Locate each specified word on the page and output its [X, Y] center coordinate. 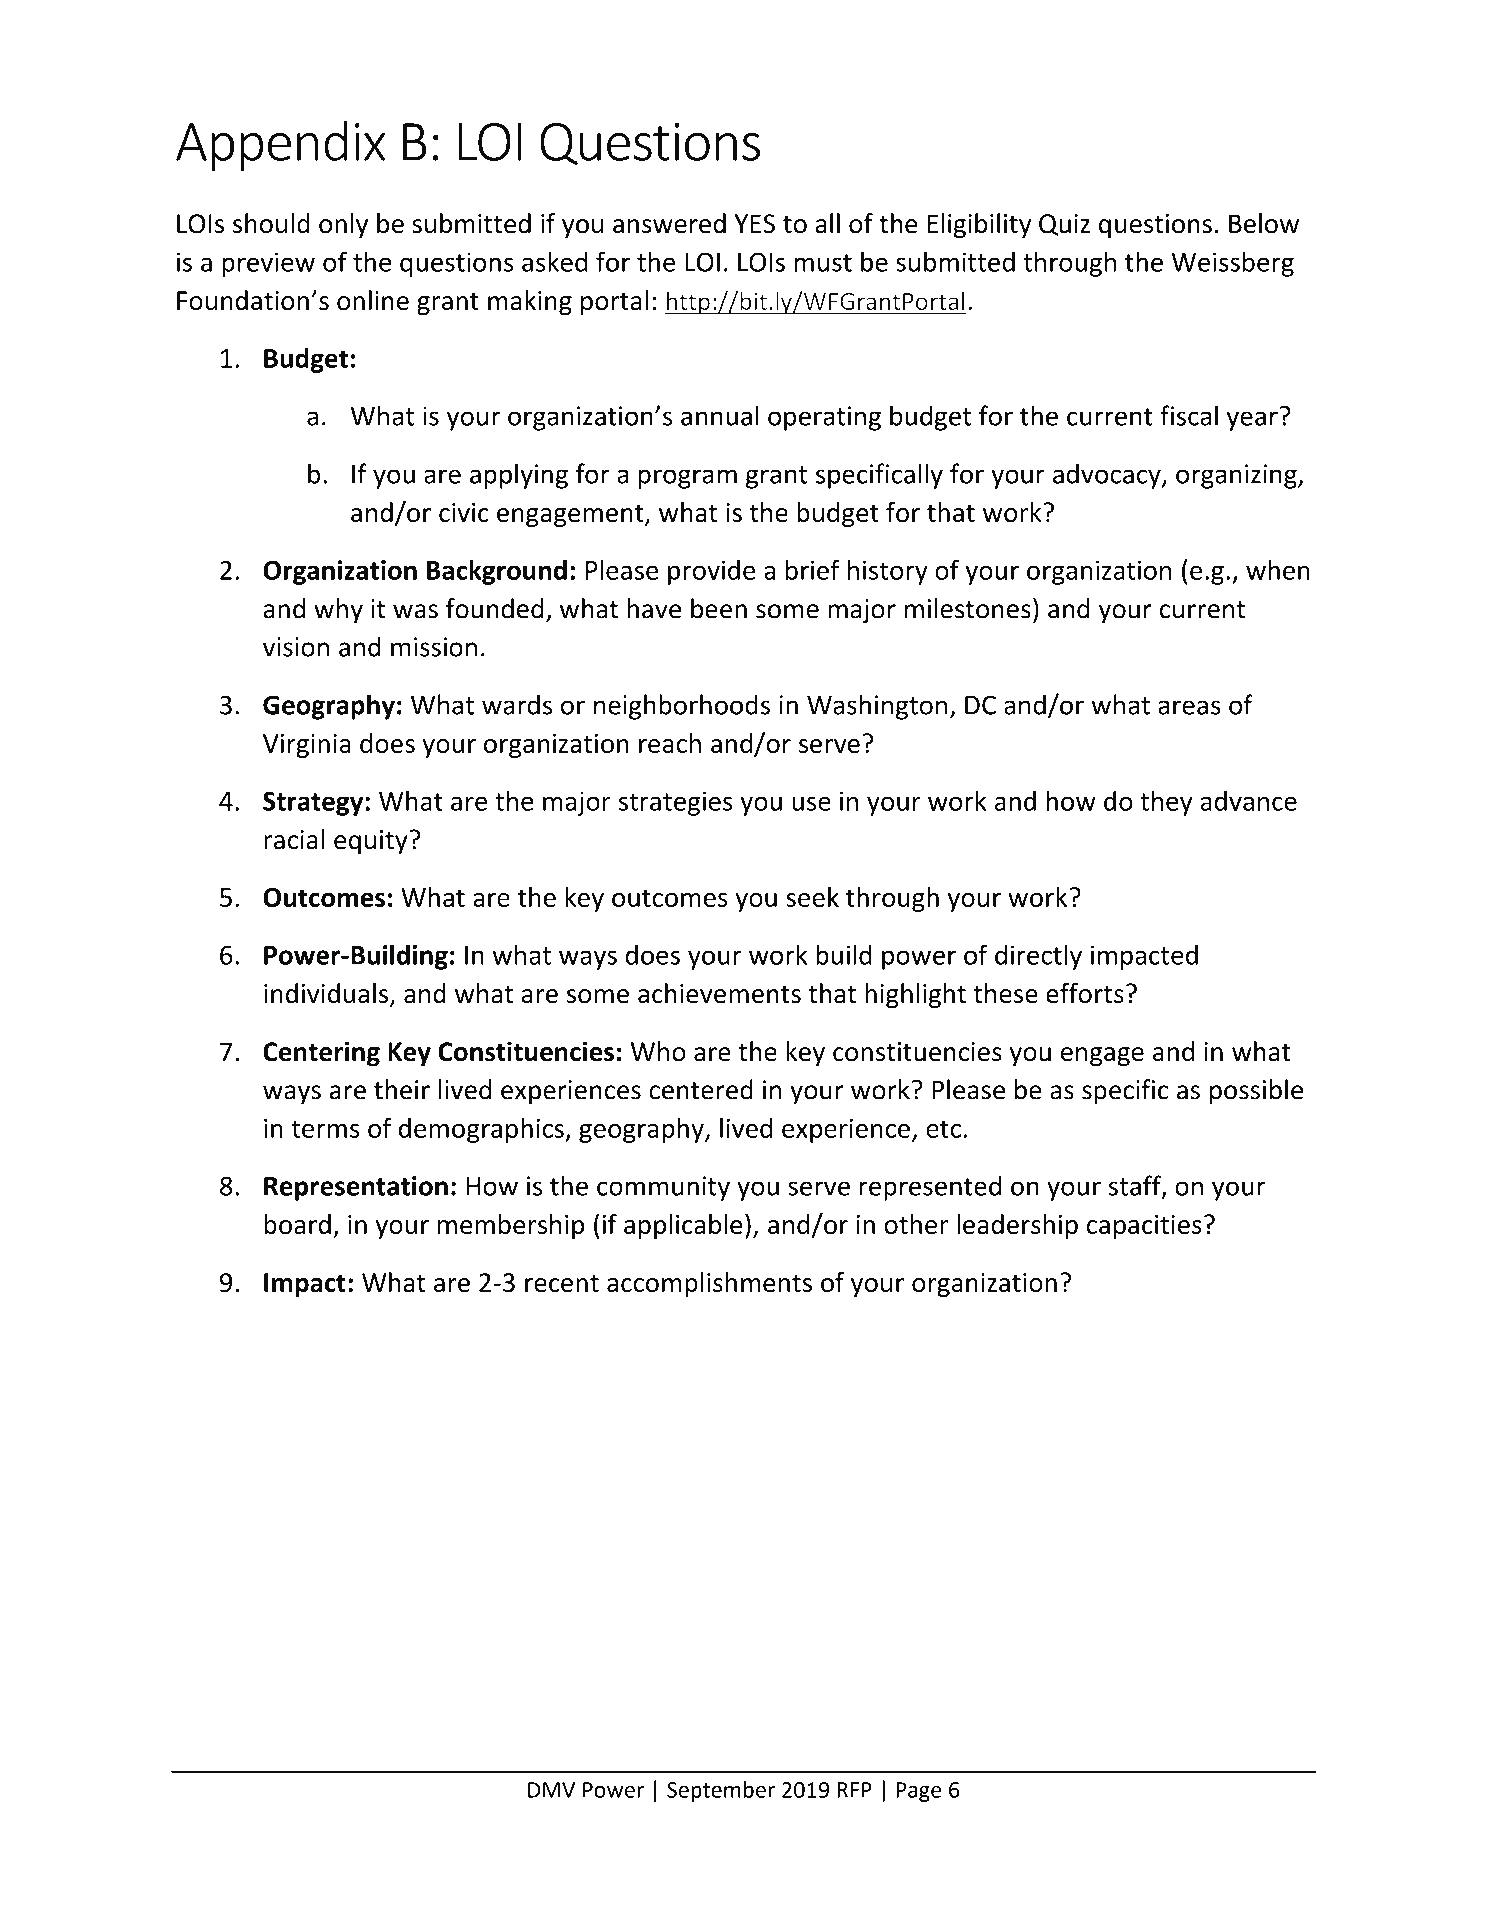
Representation [356, 1188]
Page [918, 1792]
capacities [1144, 1227]
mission [434, 647]
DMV [551, 1790]
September [721, 1791]
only [343, 225]
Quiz [1064, 225]
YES [755, 224]
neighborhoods [682, 707]
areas [1189, 707]
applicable [683, 1226]
